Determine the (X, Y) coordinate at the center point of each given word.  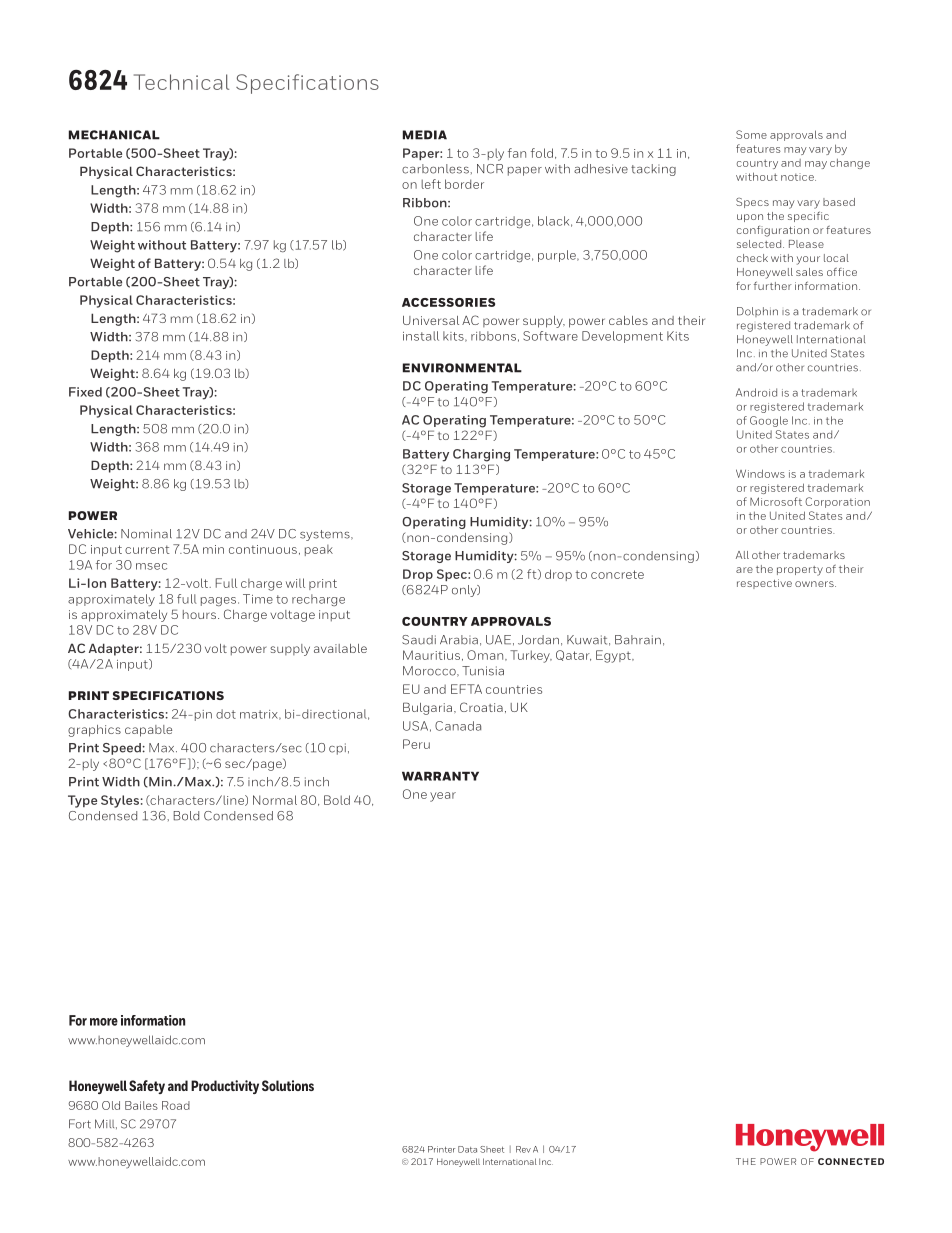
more (104, 1022)
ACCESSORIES (448, 302)
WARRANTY (440, 776)
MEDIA (425, 135)
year (443, 797)
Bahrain (638, 640)
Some (751, 134)
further (773, 285)
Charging (481, 455)
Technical (181, 82)
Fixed (85, 392)
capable (148, 731)
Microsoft (776, 501)
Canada (458, 726)
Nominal (146, 534)
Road (176, 1105)
